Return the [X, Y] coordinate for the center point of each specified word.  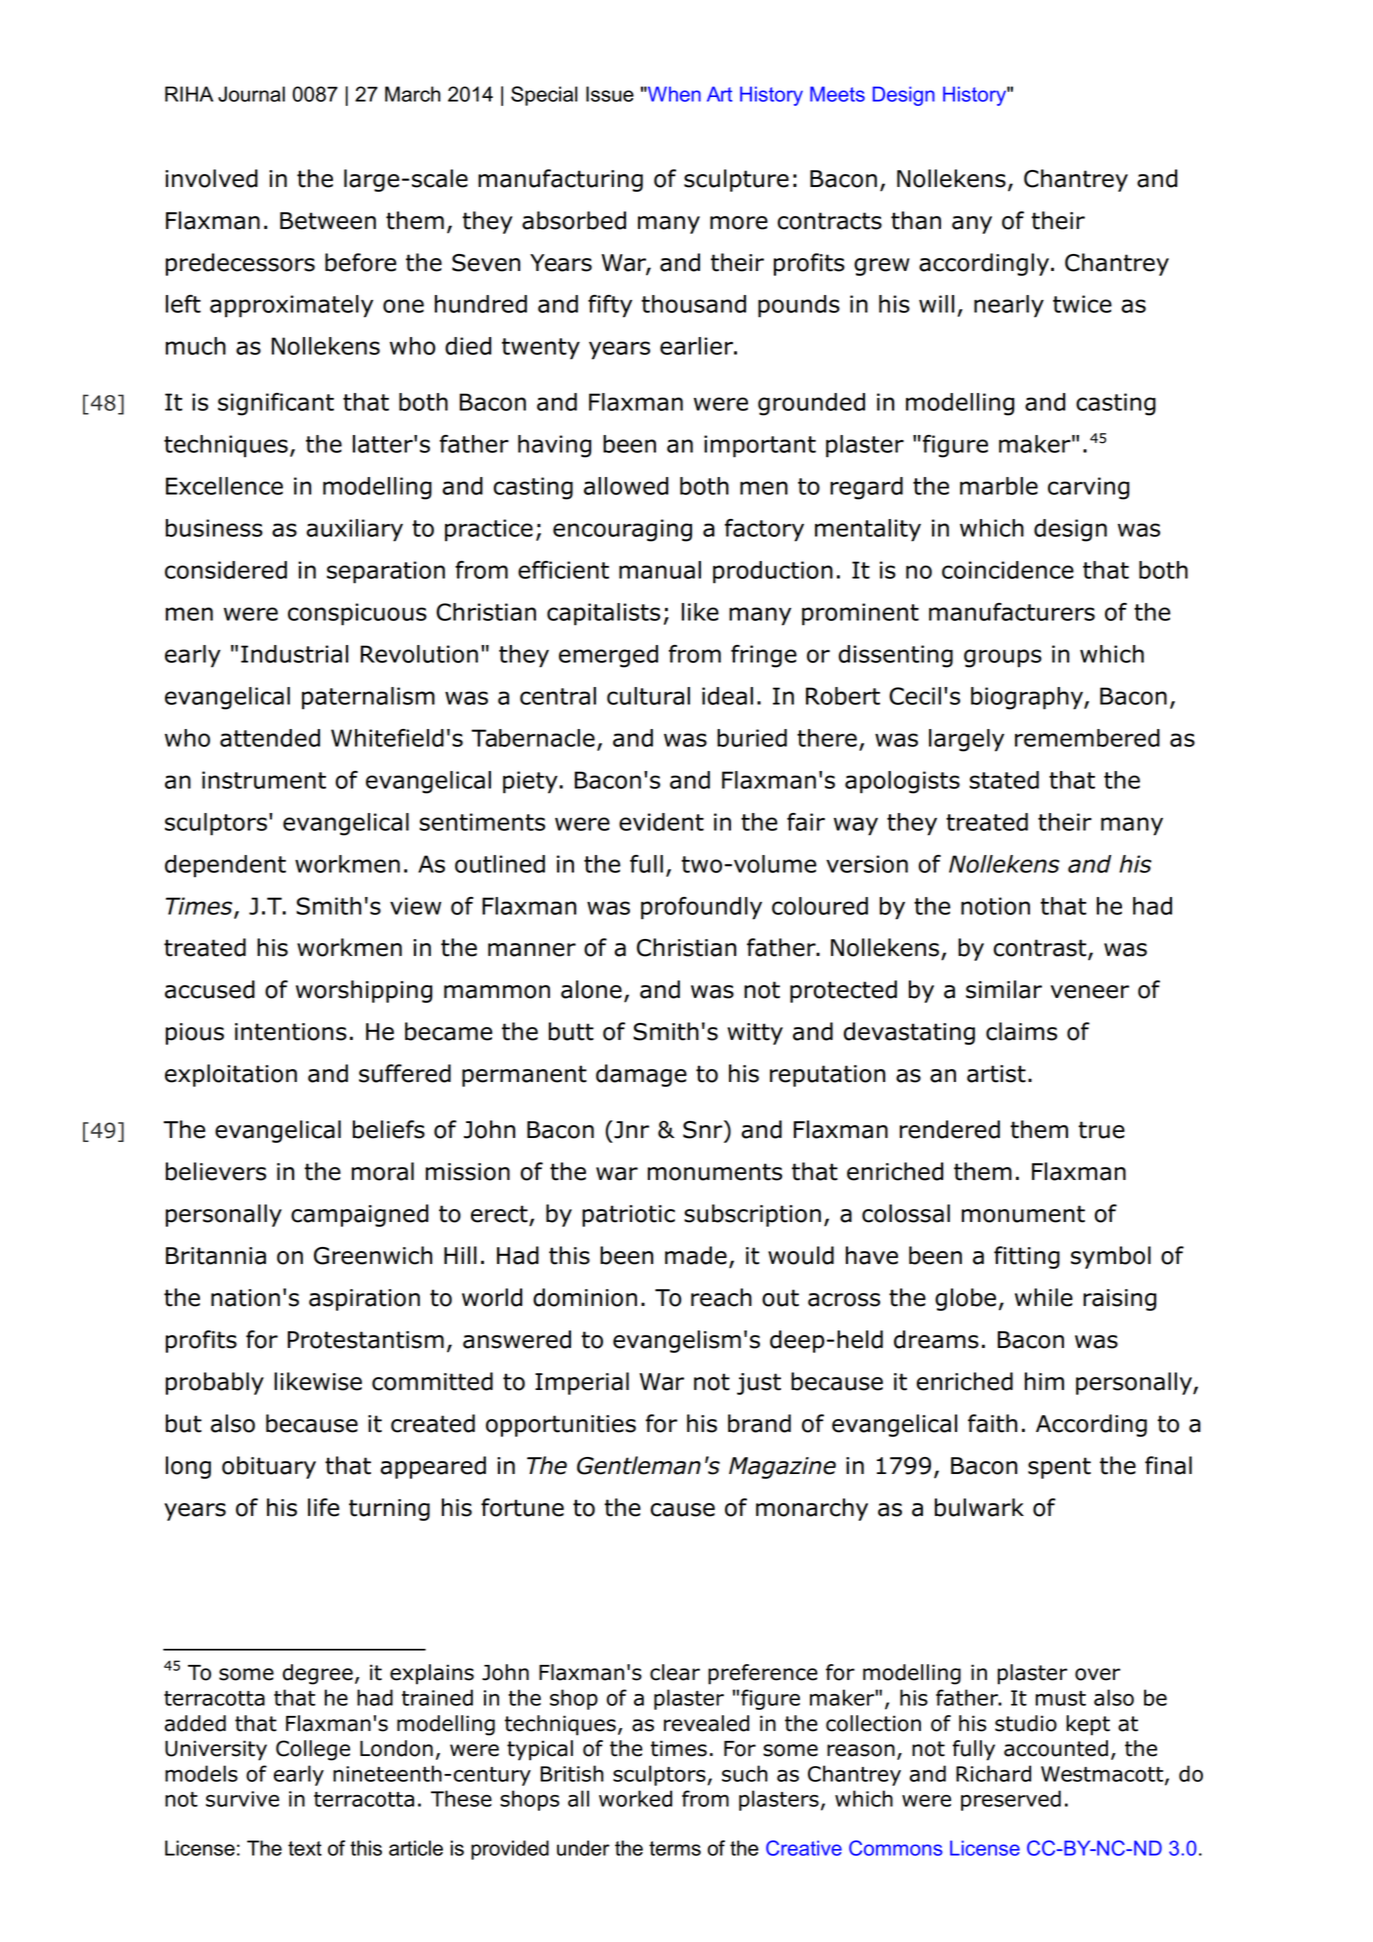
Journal [251, 94]
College [313, 1750]
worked [635, 1798]
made [696, 1255]
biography [1028, 698]
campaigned [359, 1215]
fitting [1027, 1257]
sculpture [736, 180]
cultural [648, 696]
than [916, 220]
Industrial [294, 654]
